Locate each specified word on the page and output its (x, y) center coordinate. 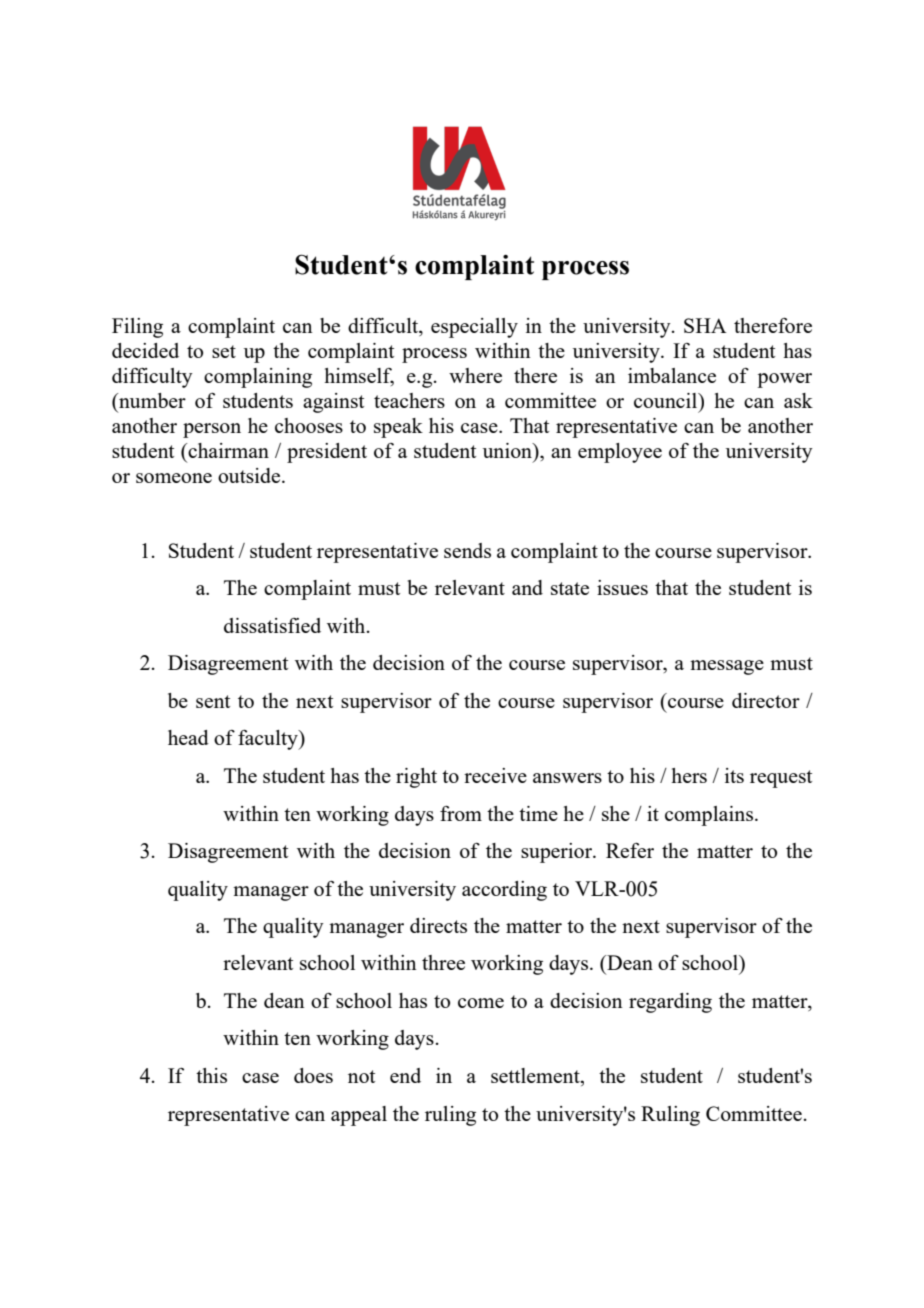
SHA (705, 325)
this (211, 1075)
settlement (536, 1077)
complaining (258, 378)
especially (474, 328)
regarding (670, 1003)
